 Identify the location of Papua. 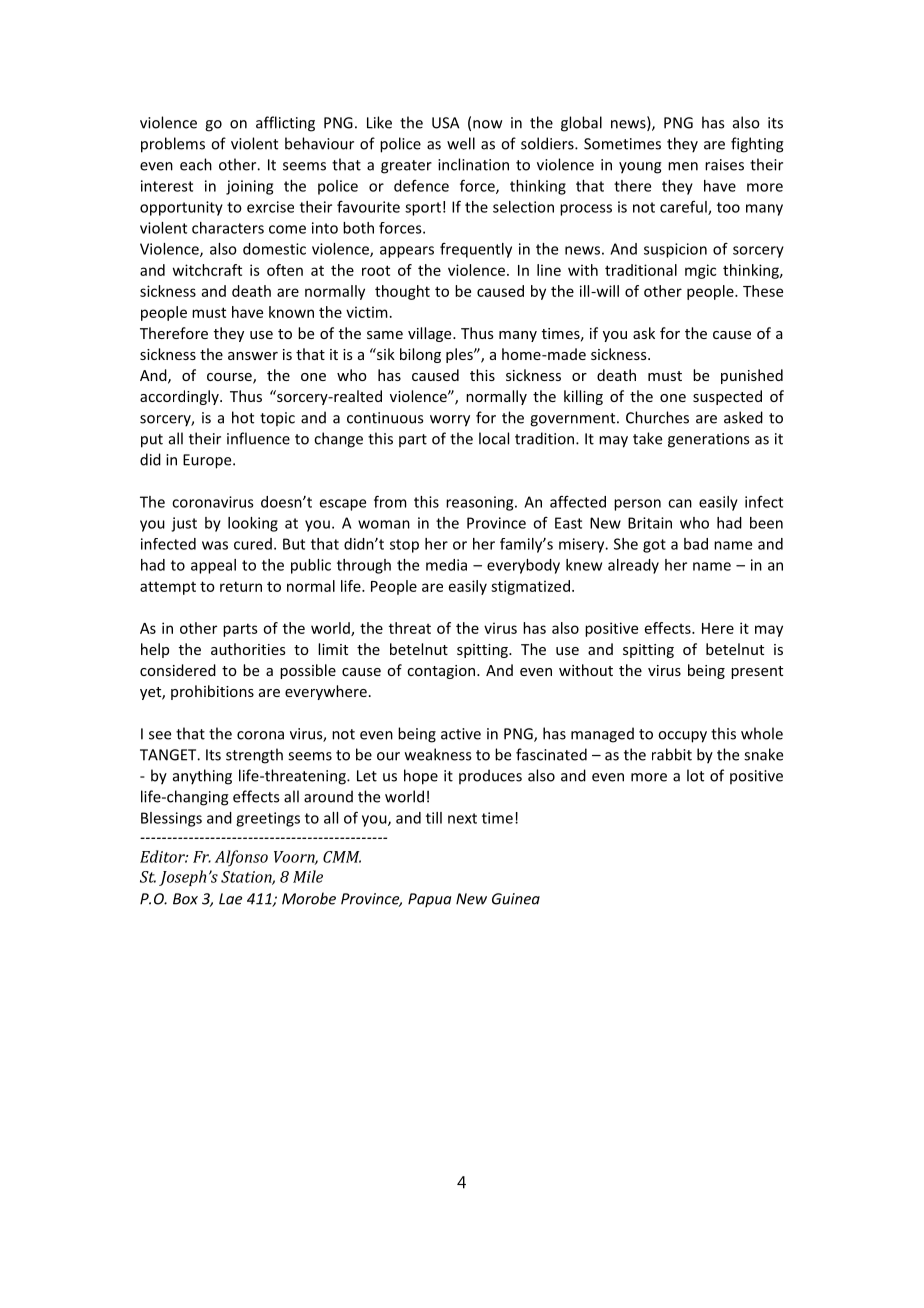
(429, 900).
